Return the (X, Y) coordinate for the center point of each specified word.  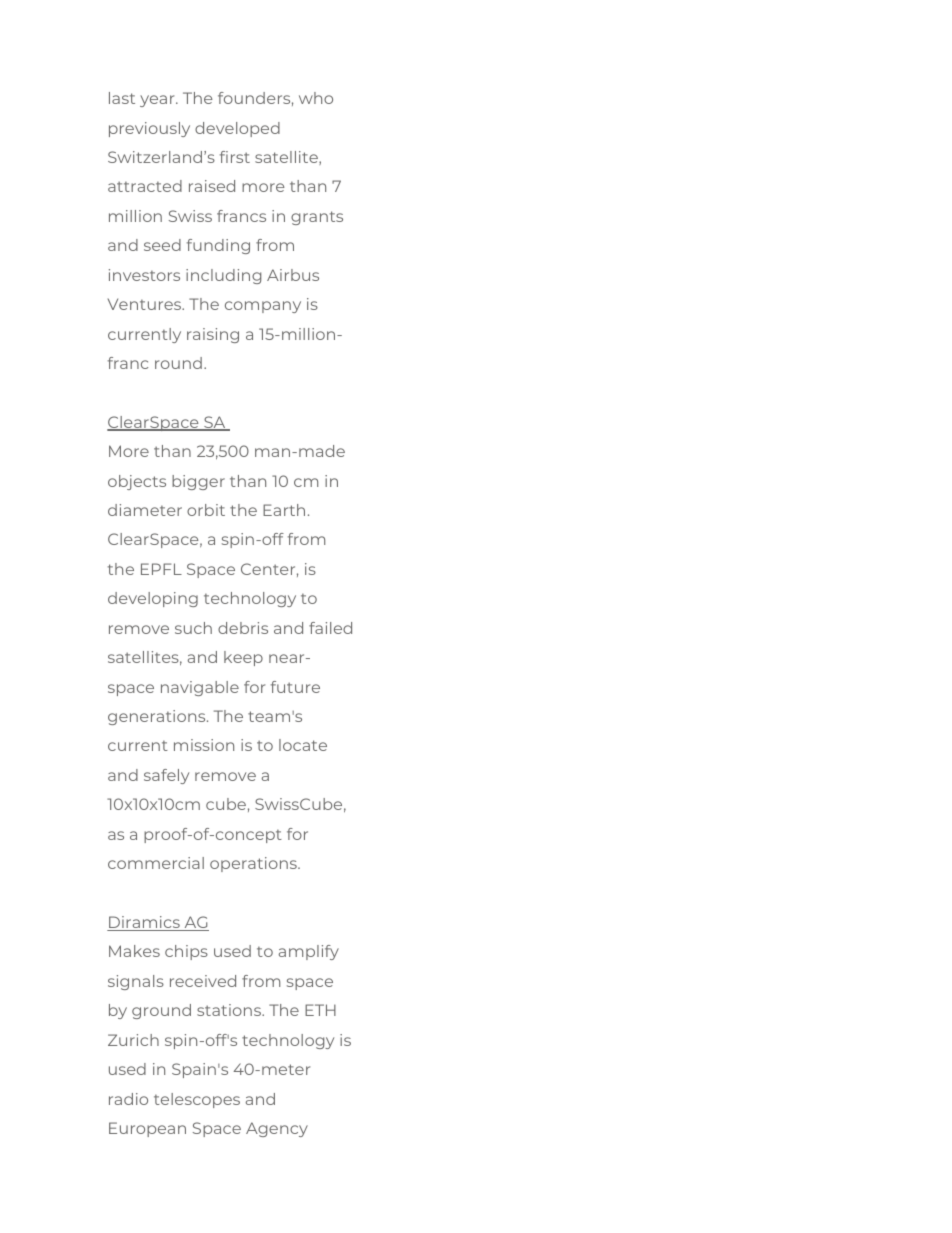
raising (213, 335)
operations (254, 864)
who (316, 98)
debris (243, 628)
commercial (156, 863)
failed (330, 628)
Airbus (293, 275)
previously (149, 129)
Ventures (146, 304)
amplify (309, 952)
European (147, 1129)
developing (153, 599)
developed (237, 129)
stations (230, 1010)
